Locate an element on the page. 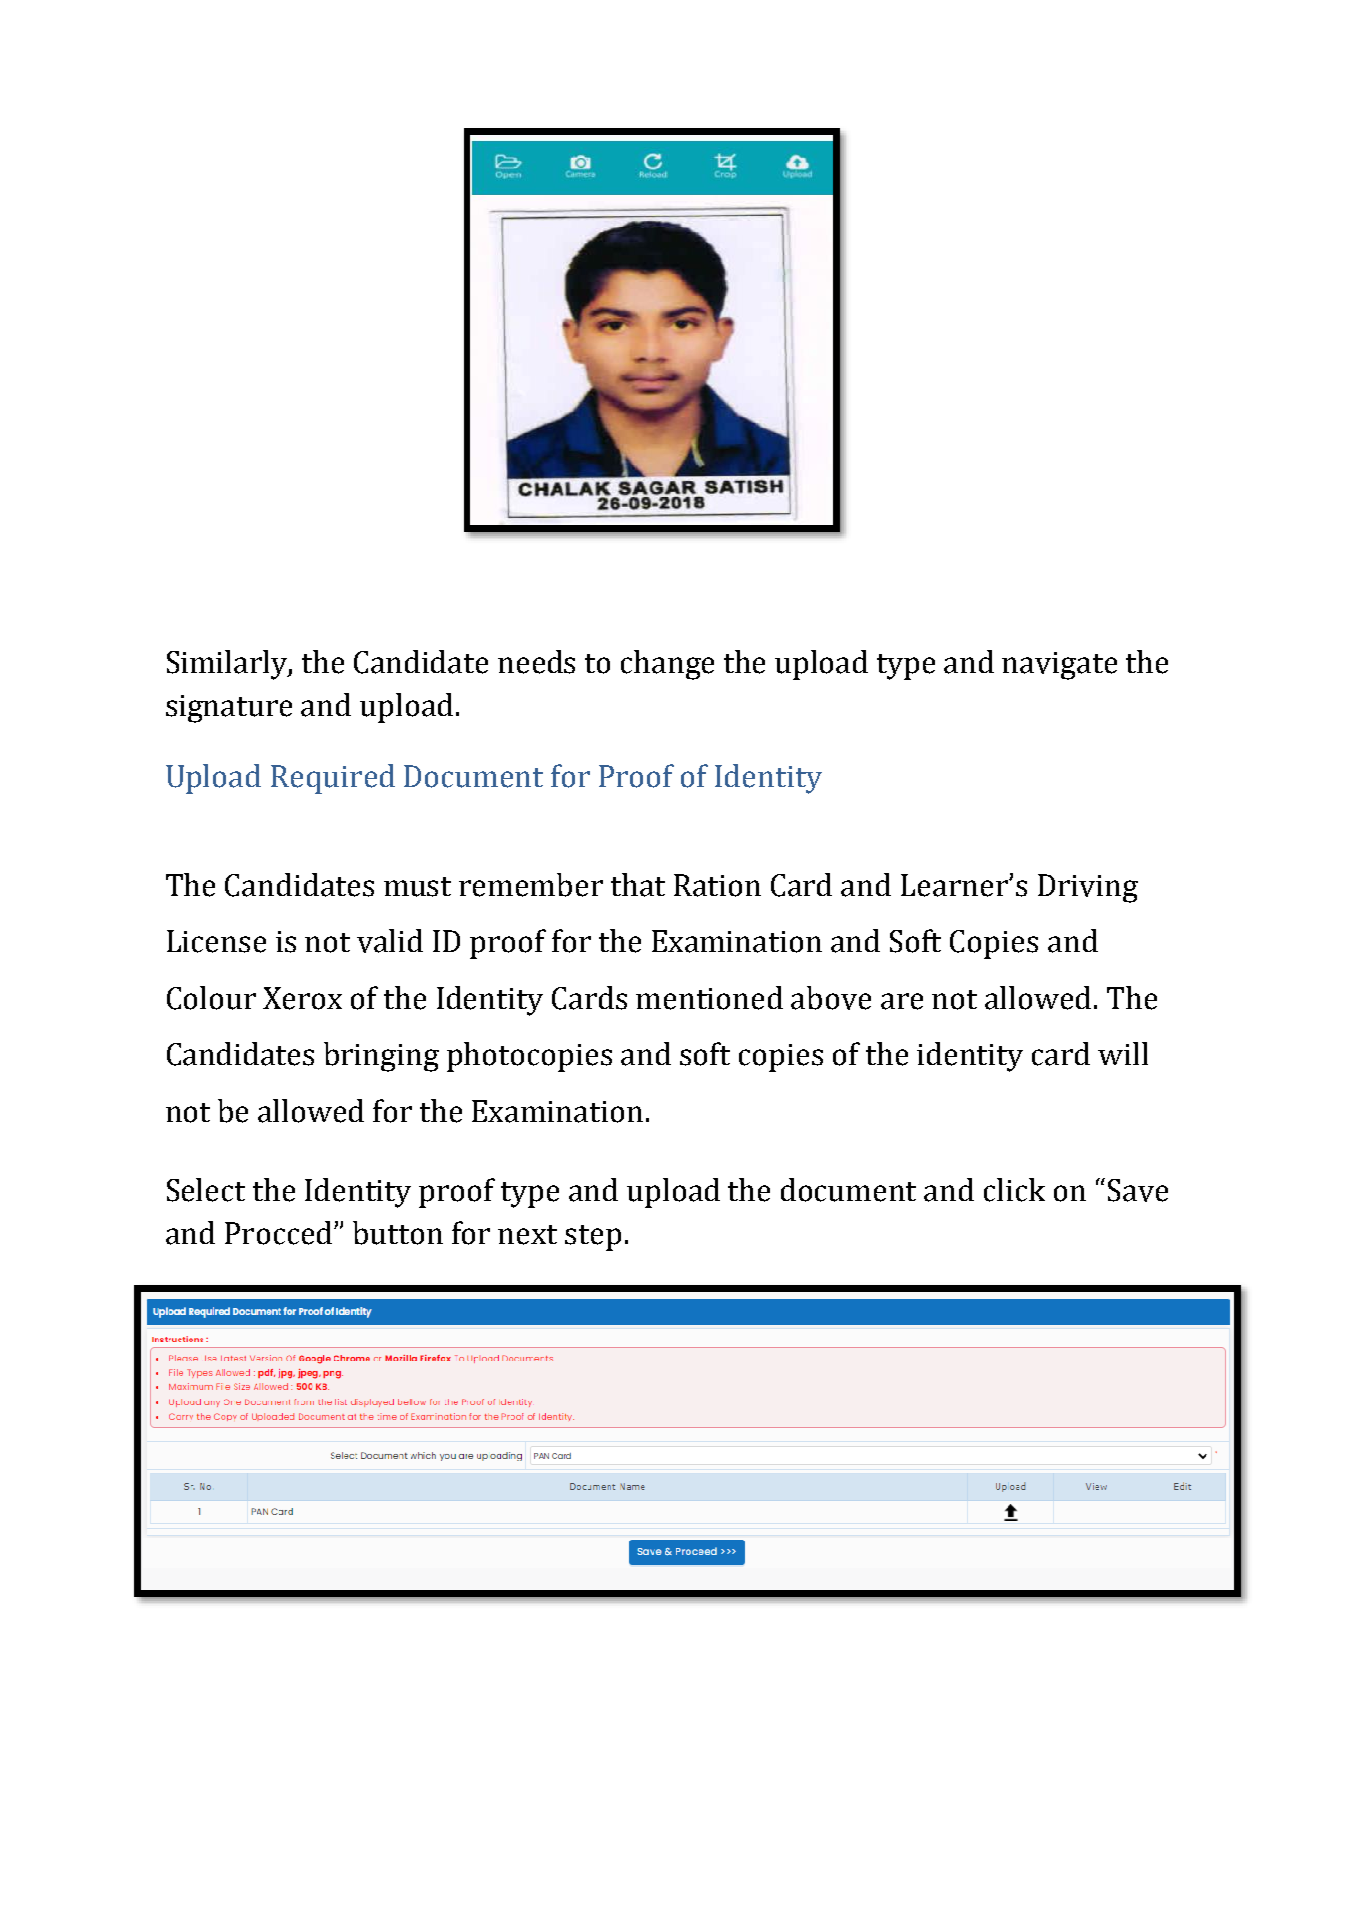 This image has width=1362, height=1927. Driving is located at coordinates (1088, 888).
